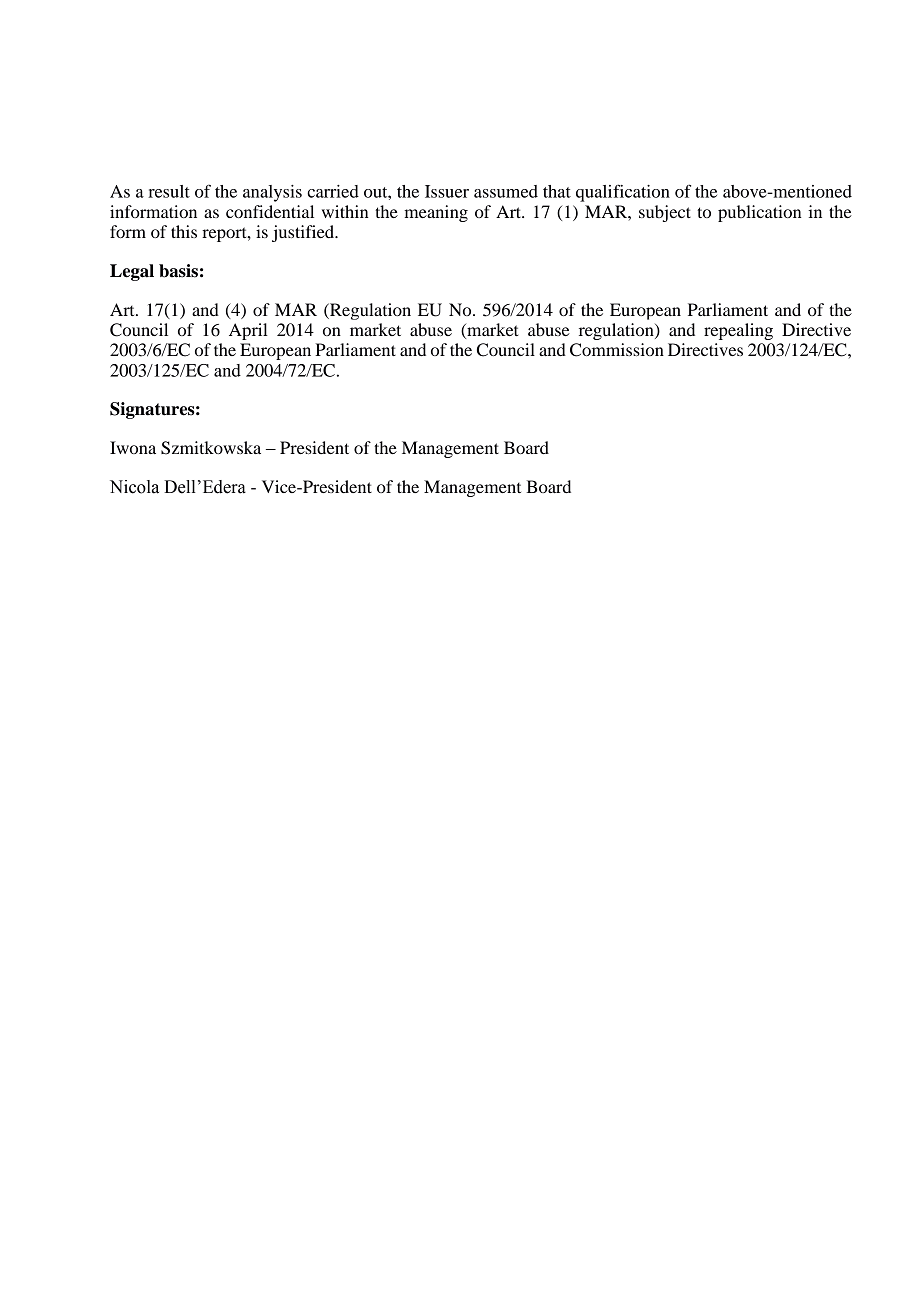 The width and height of the screenshot is (924, 1308). I want to click on basis, so click(178, 271).
